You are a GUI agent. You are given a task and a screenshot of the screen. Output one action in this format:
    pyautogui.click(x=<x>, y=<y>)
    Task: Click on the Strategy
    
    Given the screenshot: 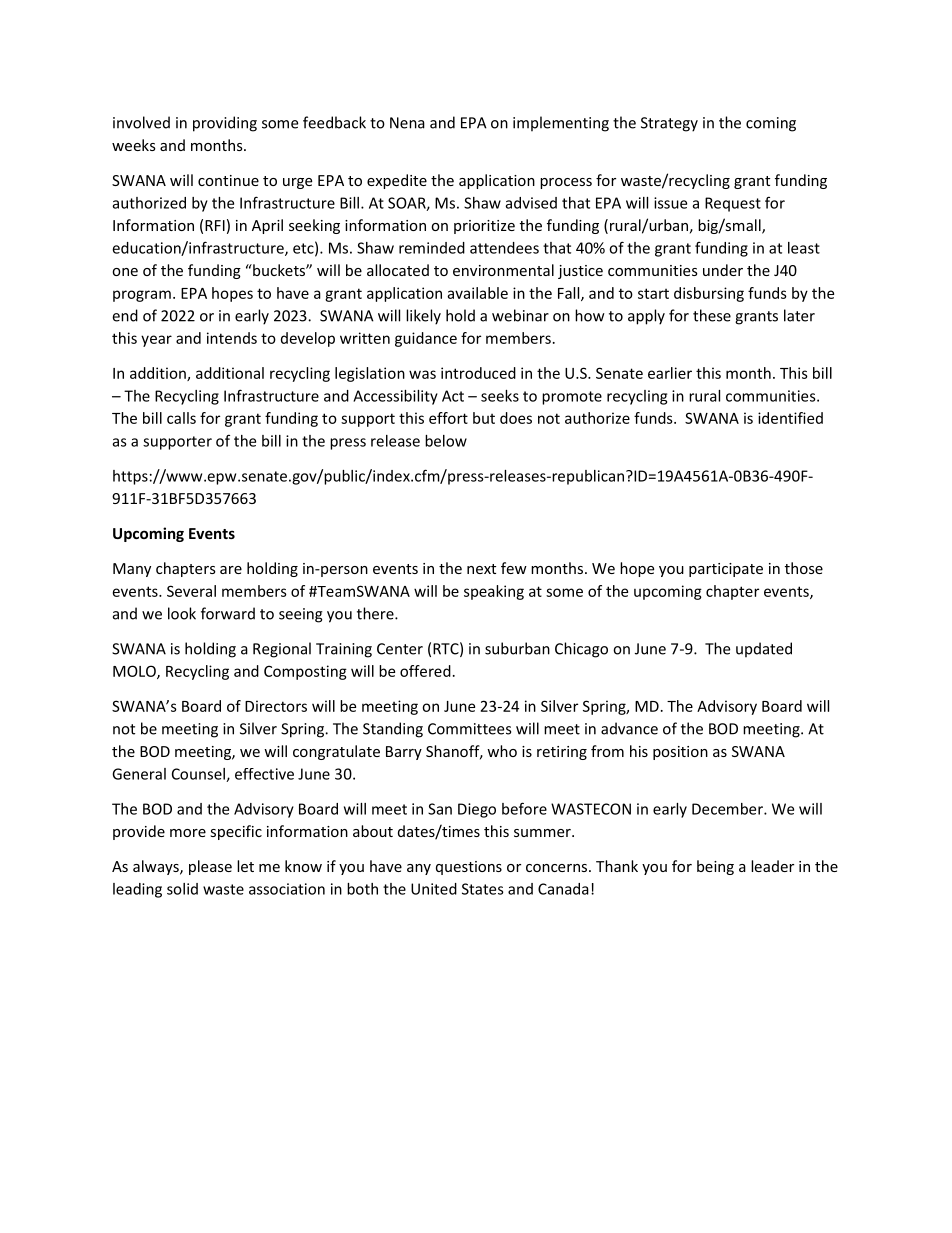 What is the action you would take?
    pyautogui.click(x=669, y=124)
